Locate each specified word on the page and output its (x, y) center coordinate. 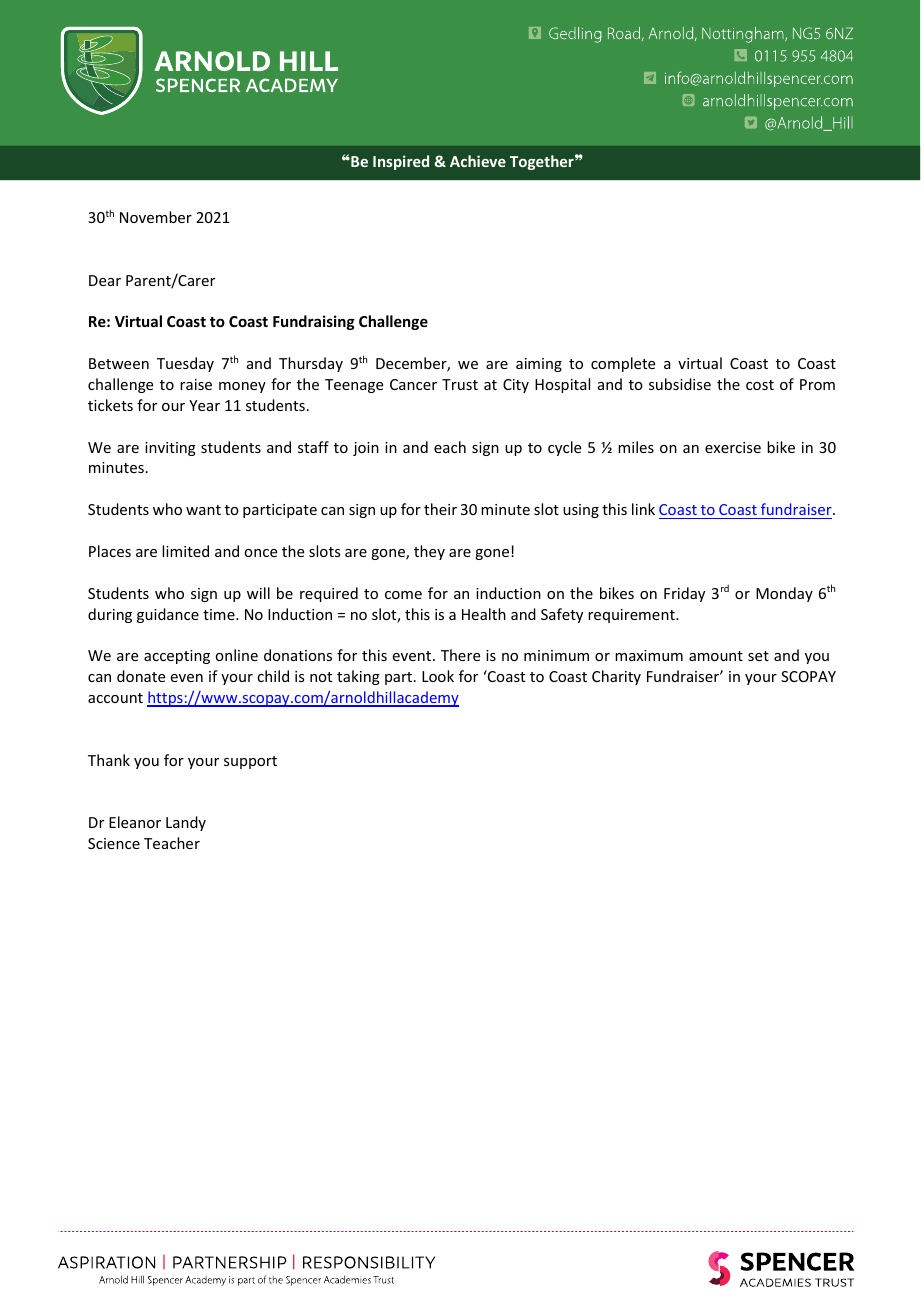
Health (484, 614)
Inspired (401, 162)
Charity (616, 677)
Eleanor (135, 822)
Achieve (478, 161)
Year (204, 405)
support (250, 762)
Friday (684, 594)
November (156, 217)
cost (760, 385)
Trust (460, 384)
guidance (168, 615)
